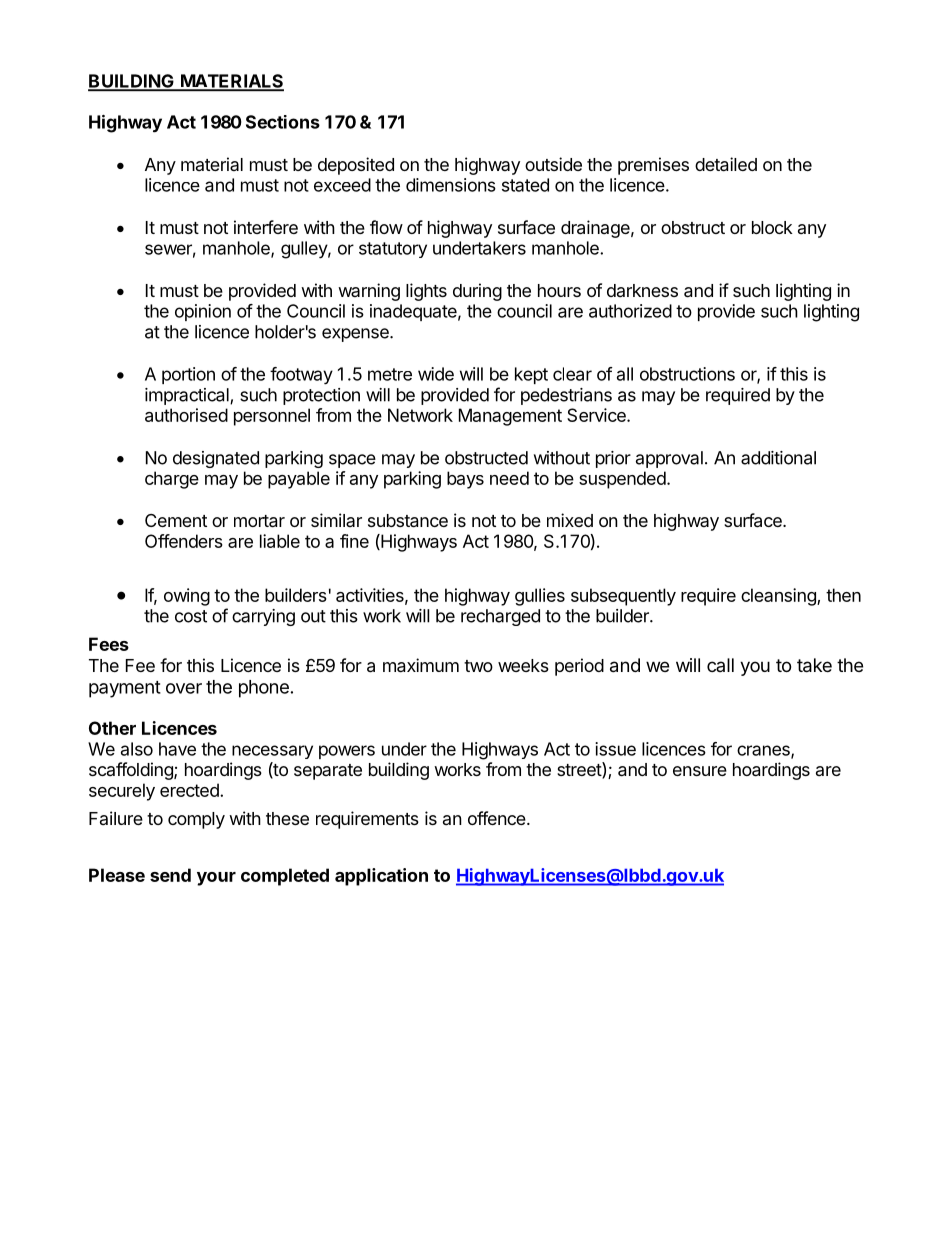 This document has width=952, height=1233. What do you see at coordinates (283, 122) in the document?
I see `Sections` at bounding box center [283, 122].
